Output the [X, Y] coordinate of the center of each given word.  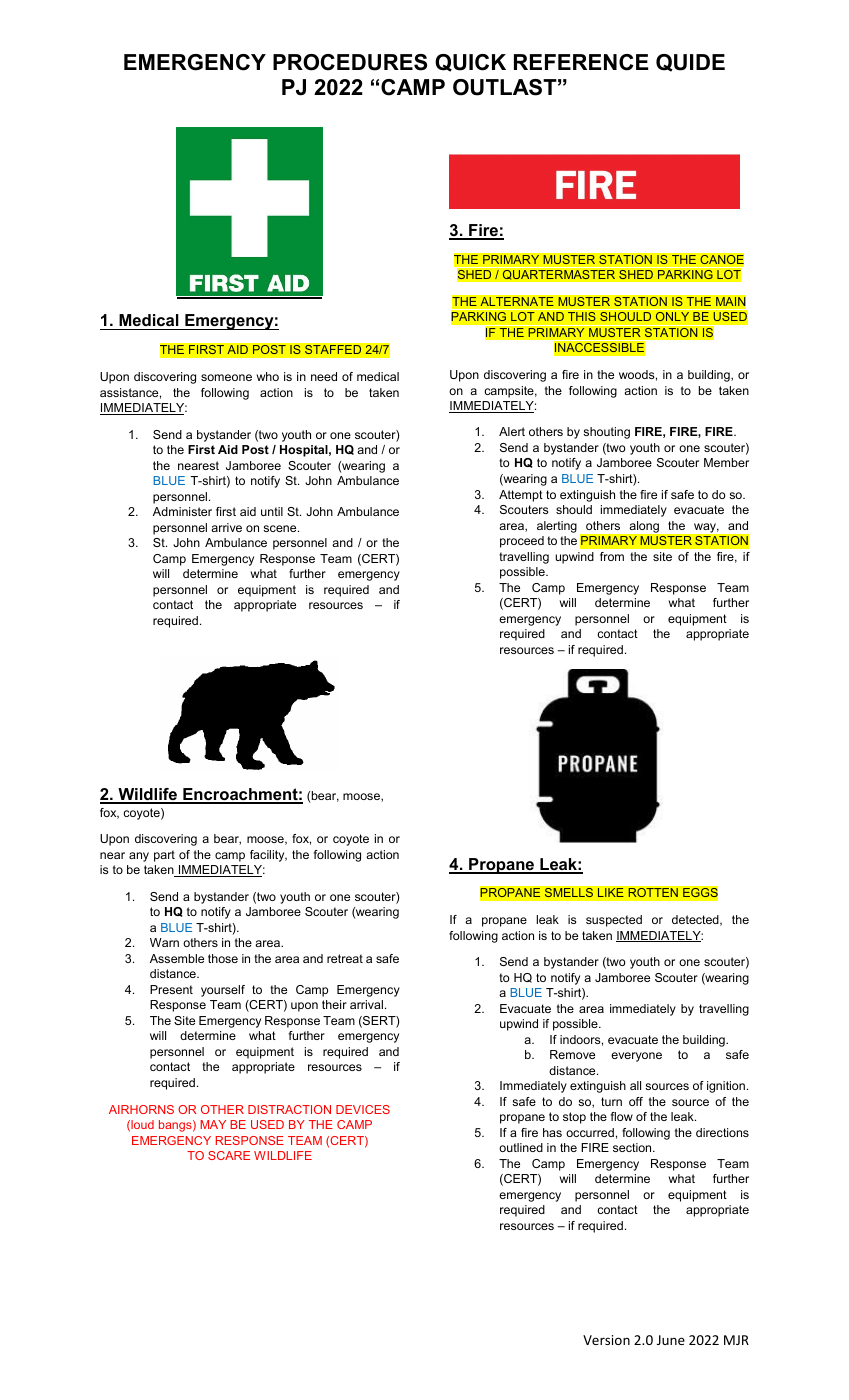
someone [226, 377]
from [612, 556]
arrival [366, 1004]
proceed [522, 542]
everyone [636, 1057]
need [324, 376]
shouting [606, 433]
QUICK [470, 63]
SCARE [229, 1155]
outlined [521, 1147]
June [671, 1340]
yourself [223, 991]
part [164, 856]
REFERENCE [581, 62]
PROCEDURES [350, 62]
